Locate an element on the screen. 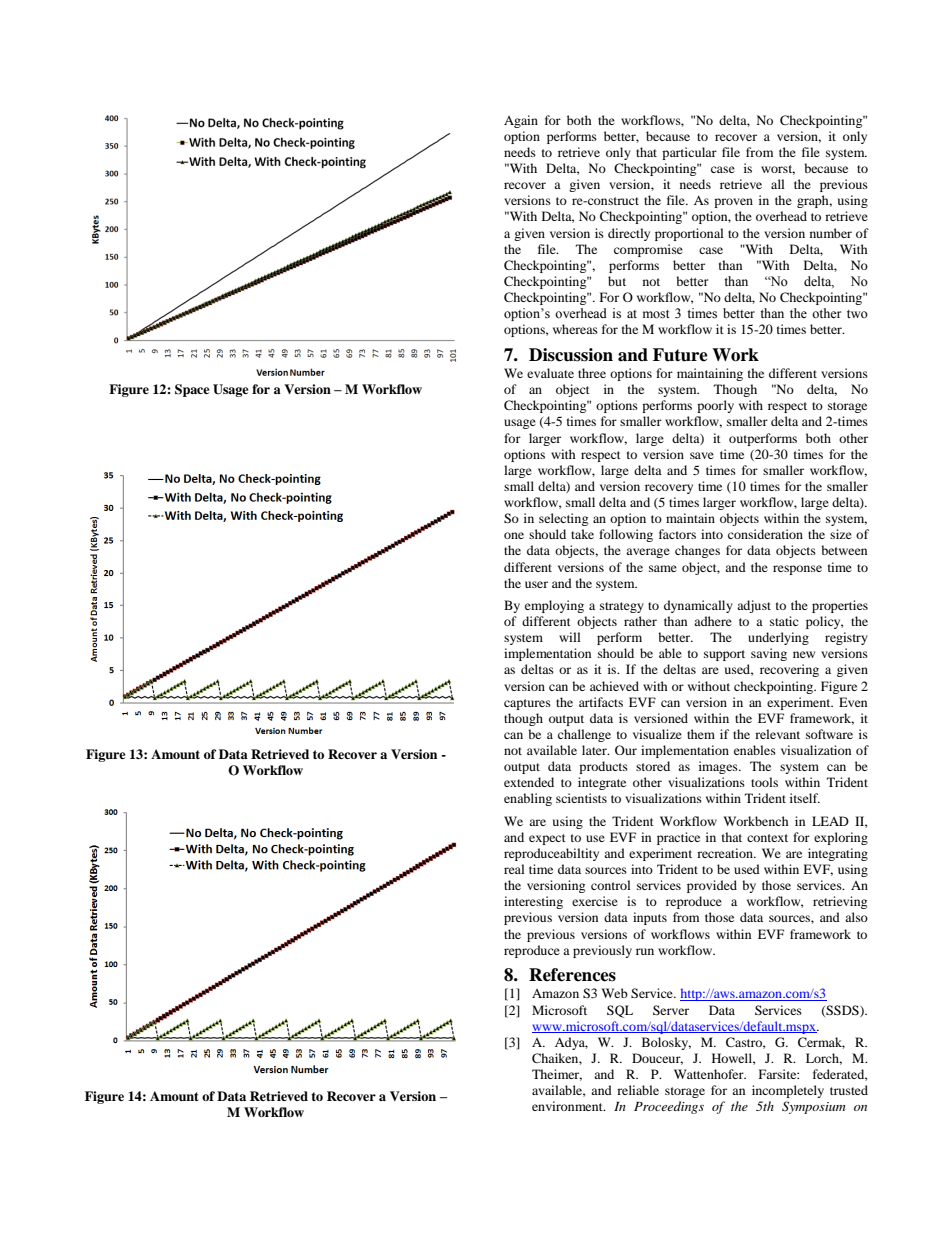 Image resolution: width=952 pixels, height=1233 pixels. Web is located at coordinates (614, 993).
